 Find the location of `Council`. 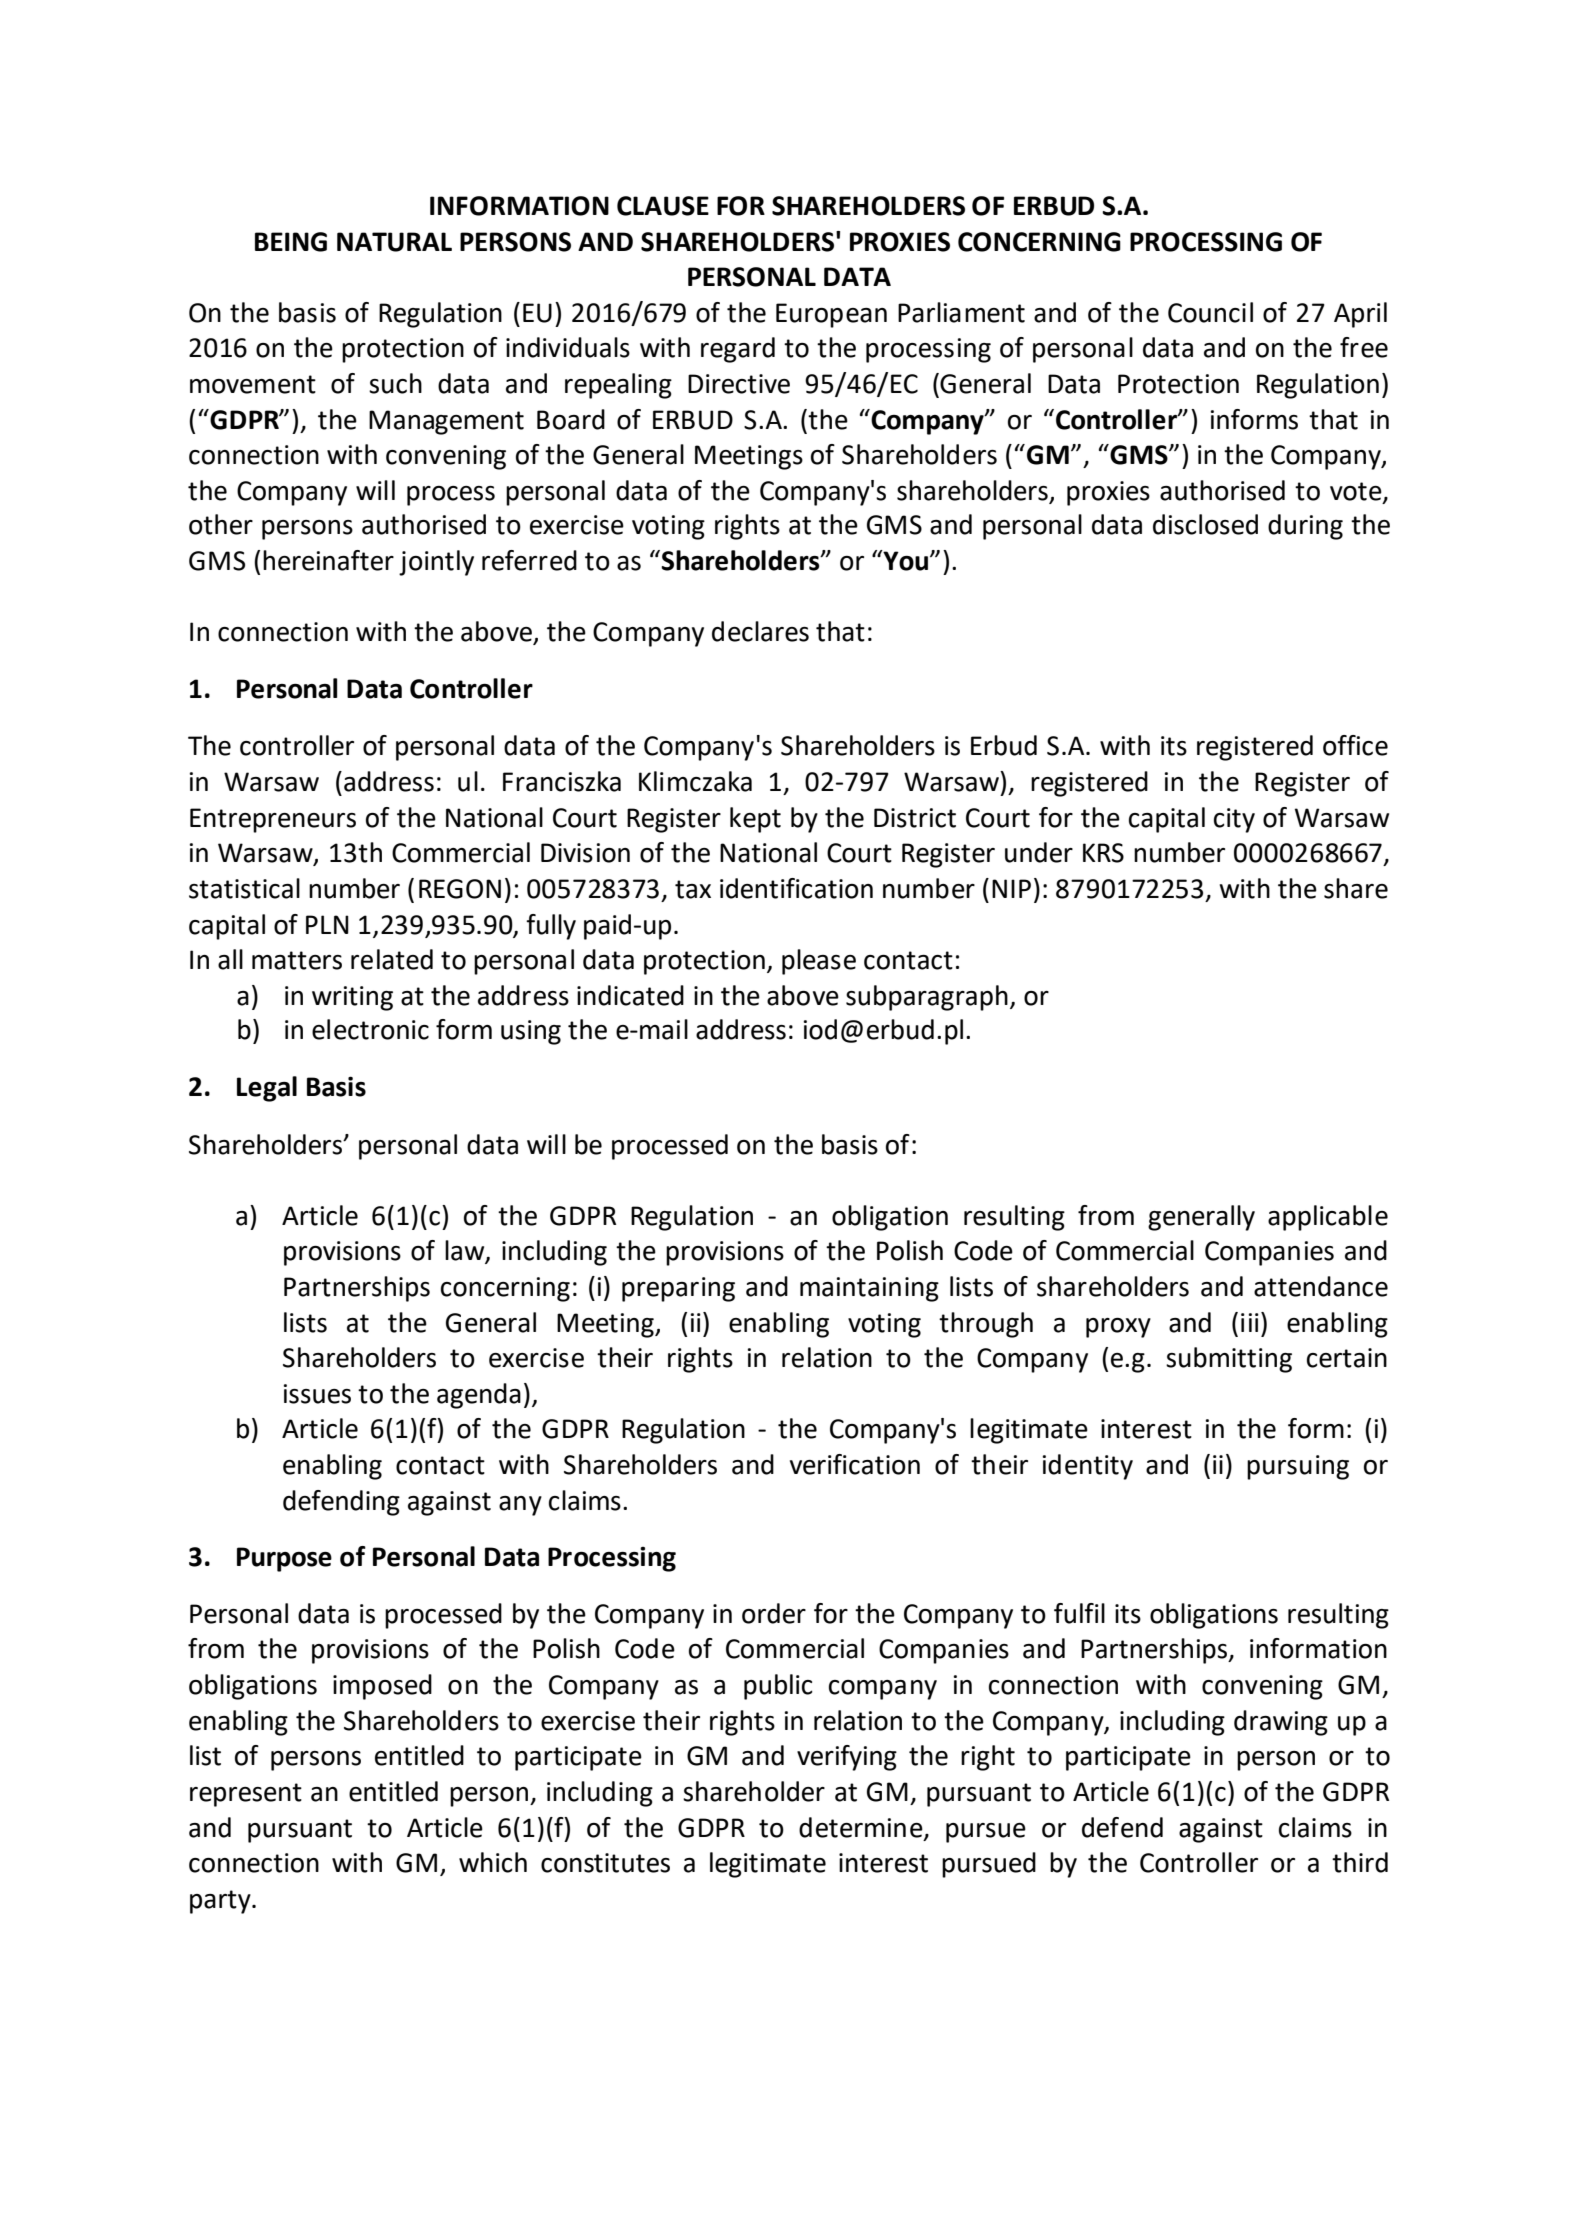

Council is located at coordinates (1210, 312).
